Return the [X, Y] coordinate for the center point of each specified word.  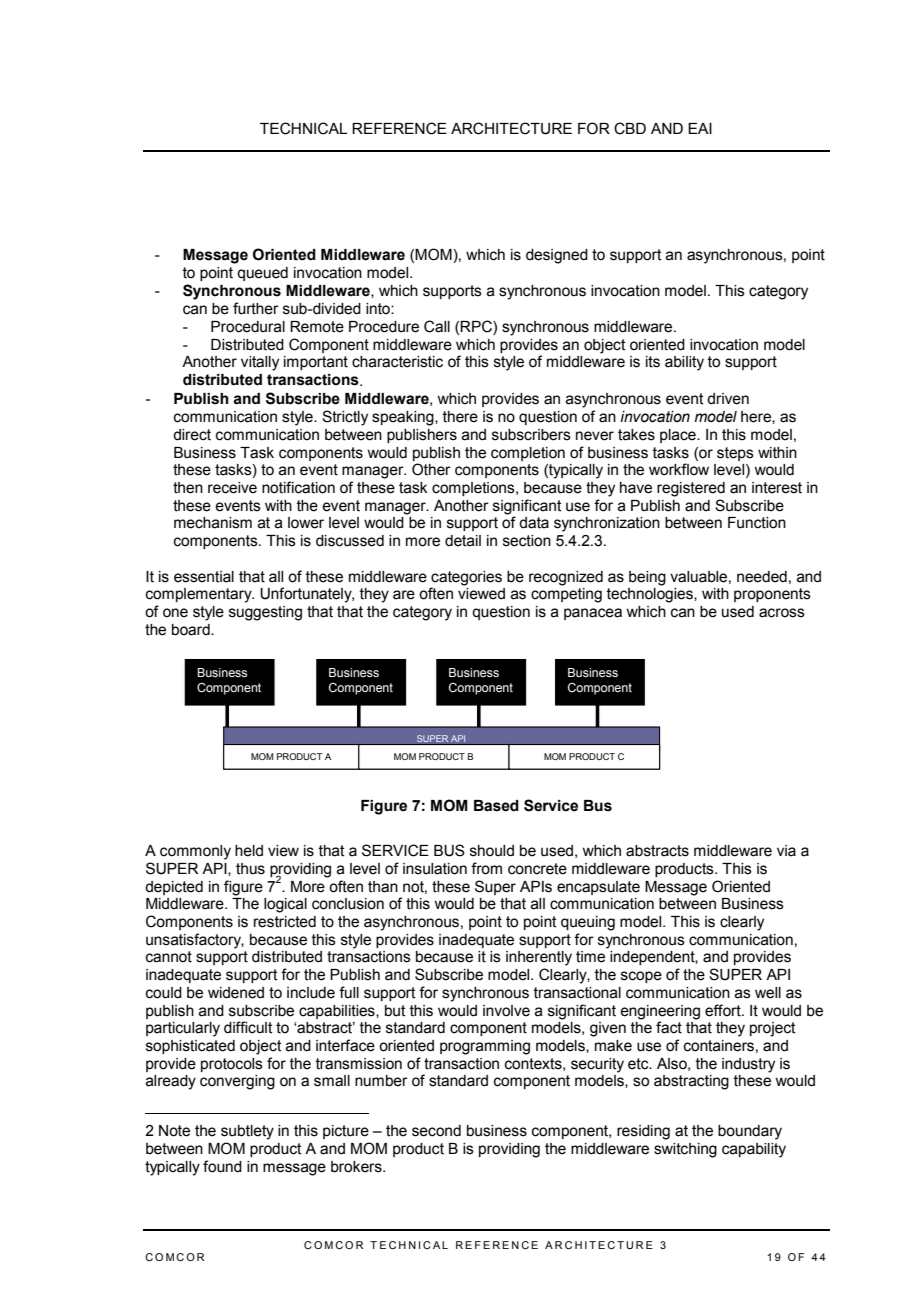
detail [463, 541]
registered [691, 489]
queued [262, 274]
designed [557, 256]
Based [496, 806]
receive [232, 488]
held [249, 851]
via [786, 851]
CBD [630, 128]
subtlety [247, 1132]
